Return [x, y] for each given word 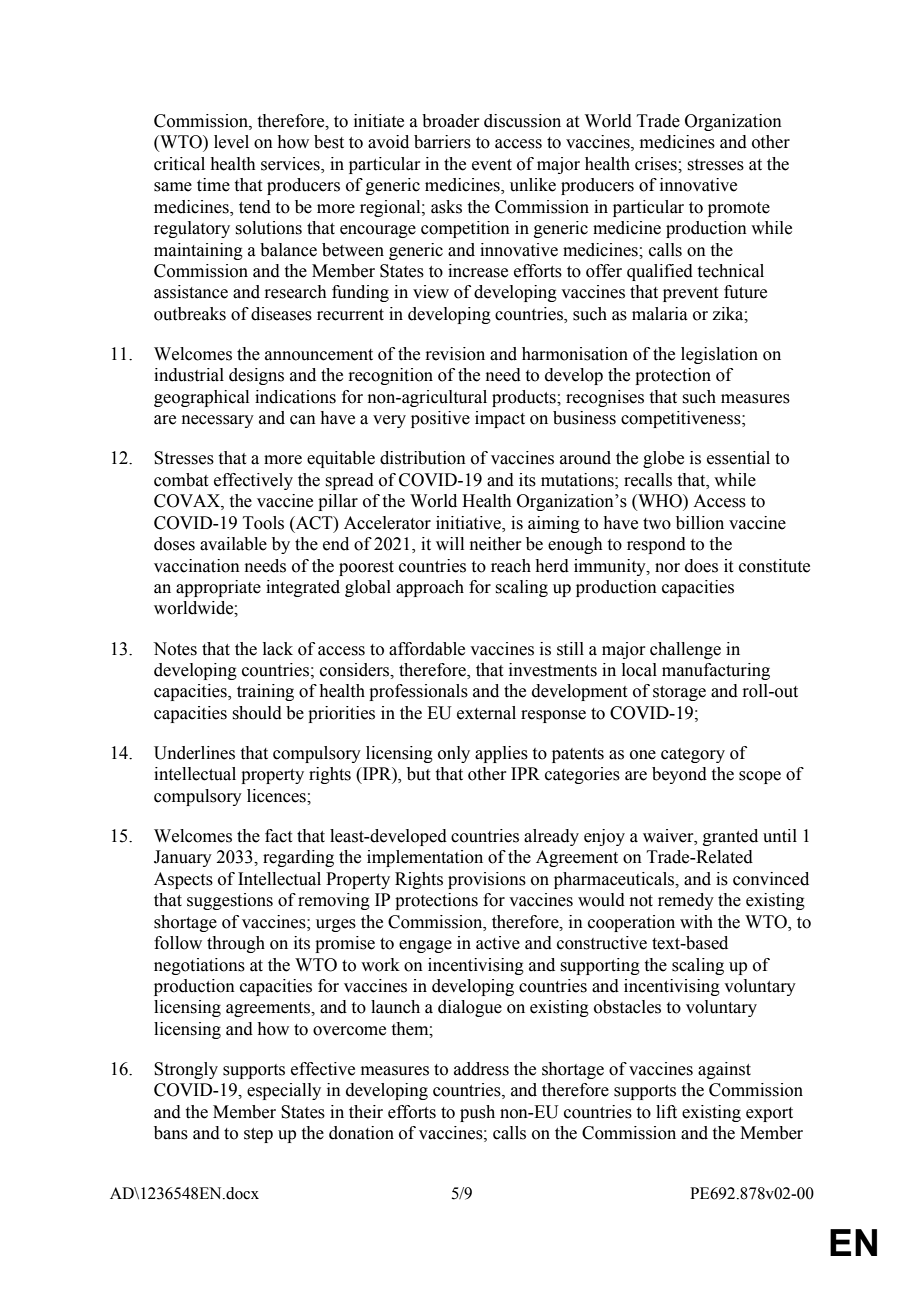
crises [657, 164]
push [477, 1113]
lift [666, 1112]
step [258, 1135]
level [231, 142]
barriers [442, 142]
